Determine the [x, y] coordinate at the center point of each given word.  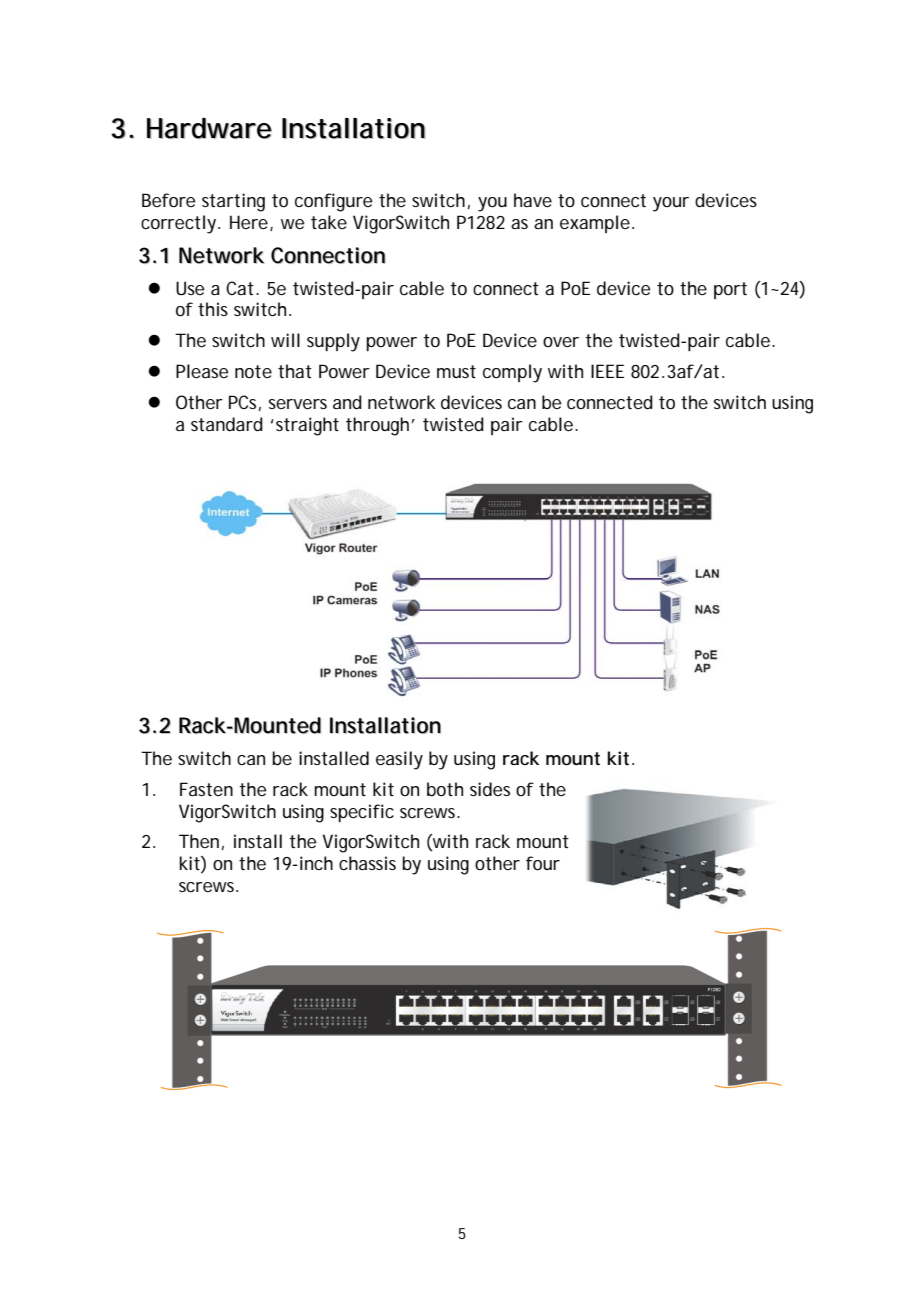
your [671, 204]
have [533, 200]
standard [227, 424]
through [377, 426]
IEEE [607, 371]
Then [199, 841]
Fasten [206, 789]
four [543, 863]
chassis [367, 863]
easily [399, 760]
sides [490, 789]
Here [250, 223]
